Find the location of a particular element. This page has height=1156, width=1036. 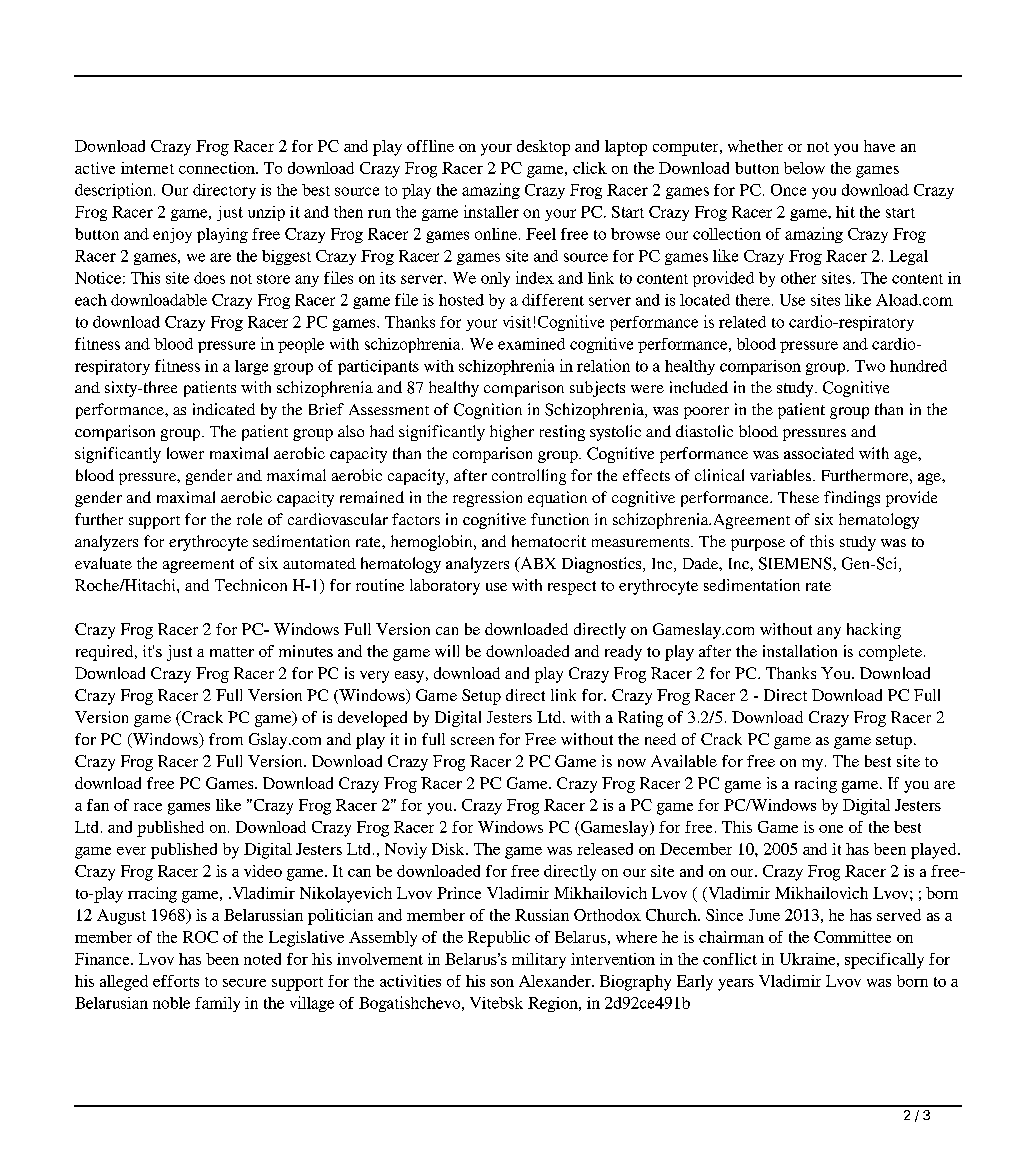

higher is located at coordinates (512, 433).
